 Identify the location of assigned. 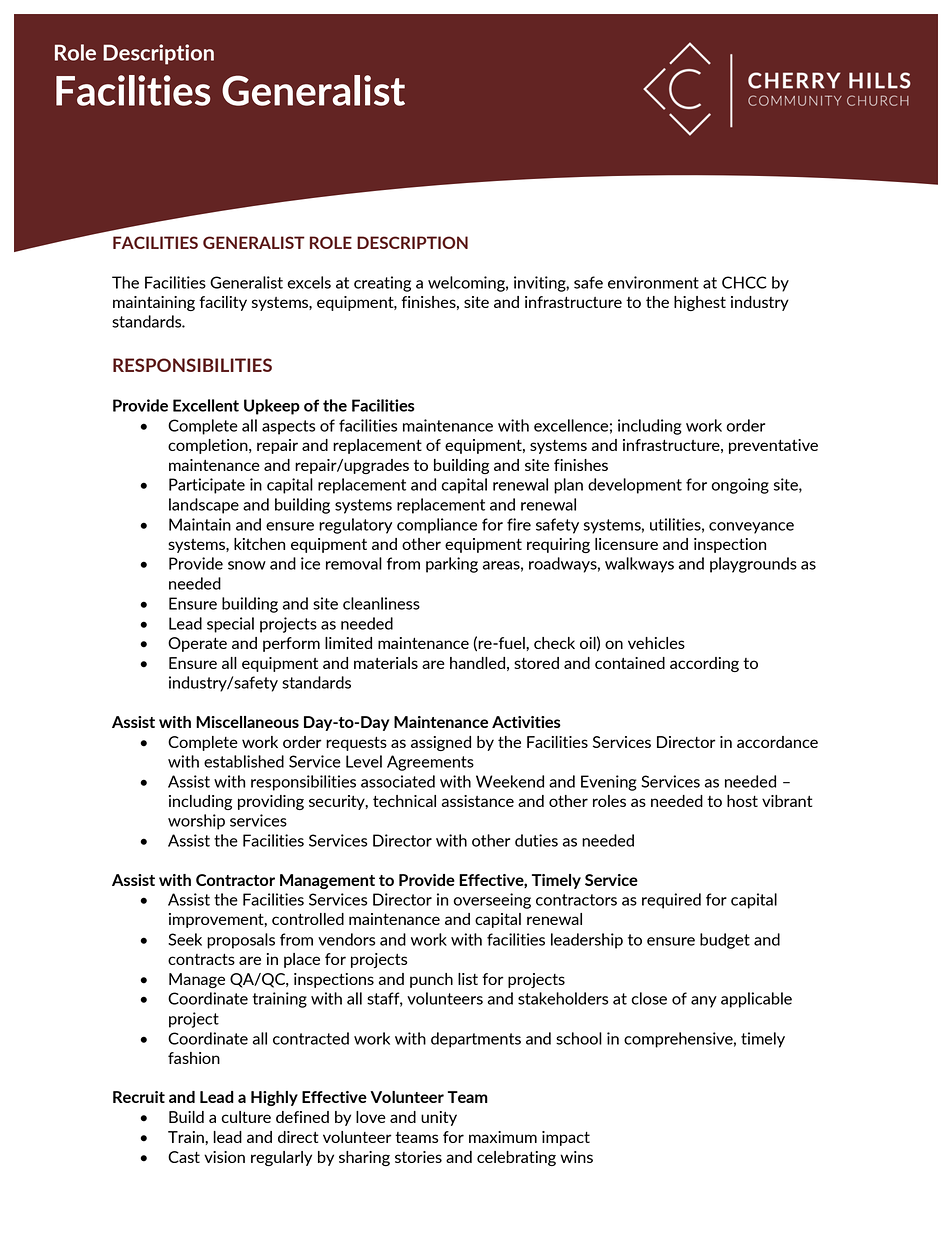
(441, 743).
